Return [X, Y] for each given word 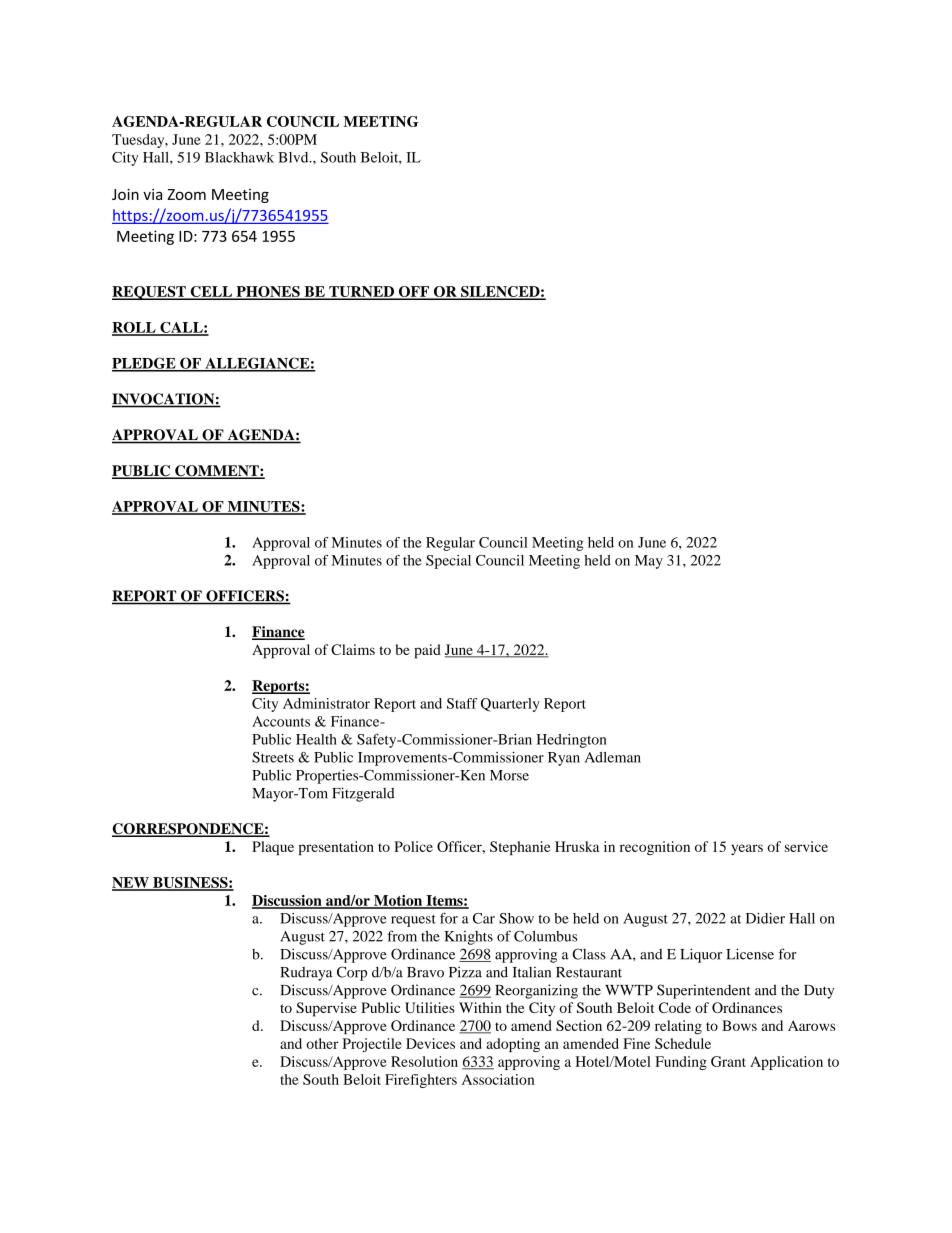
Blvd [294, 157]
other [322, 1043]
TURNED [361, 292]
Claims [353, 649]
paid [427, 651]
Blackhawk [239, 157]
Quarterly [510, 705]
